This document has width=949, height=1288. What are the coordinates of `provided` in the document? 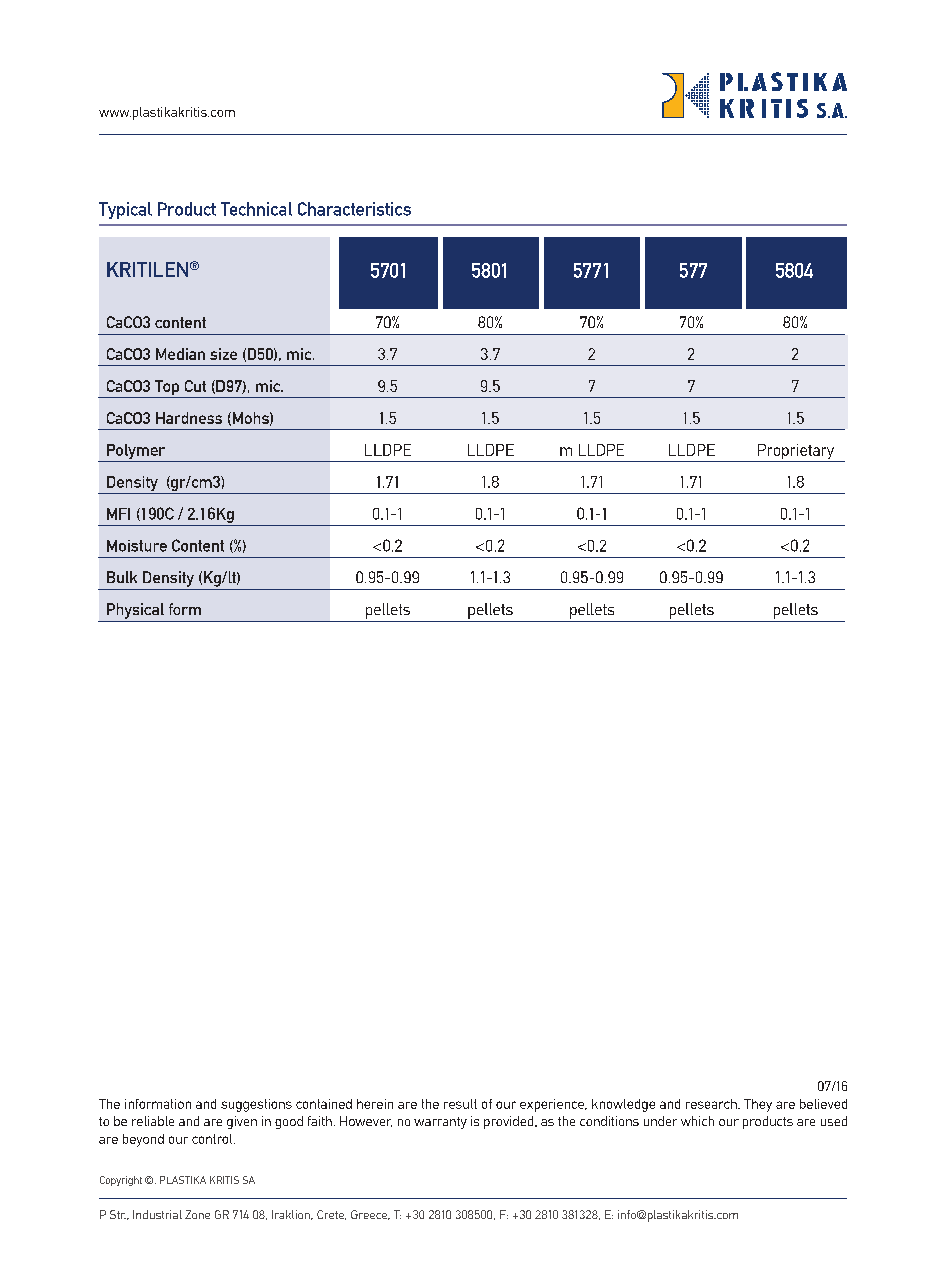 It's located at (510, 1122).
